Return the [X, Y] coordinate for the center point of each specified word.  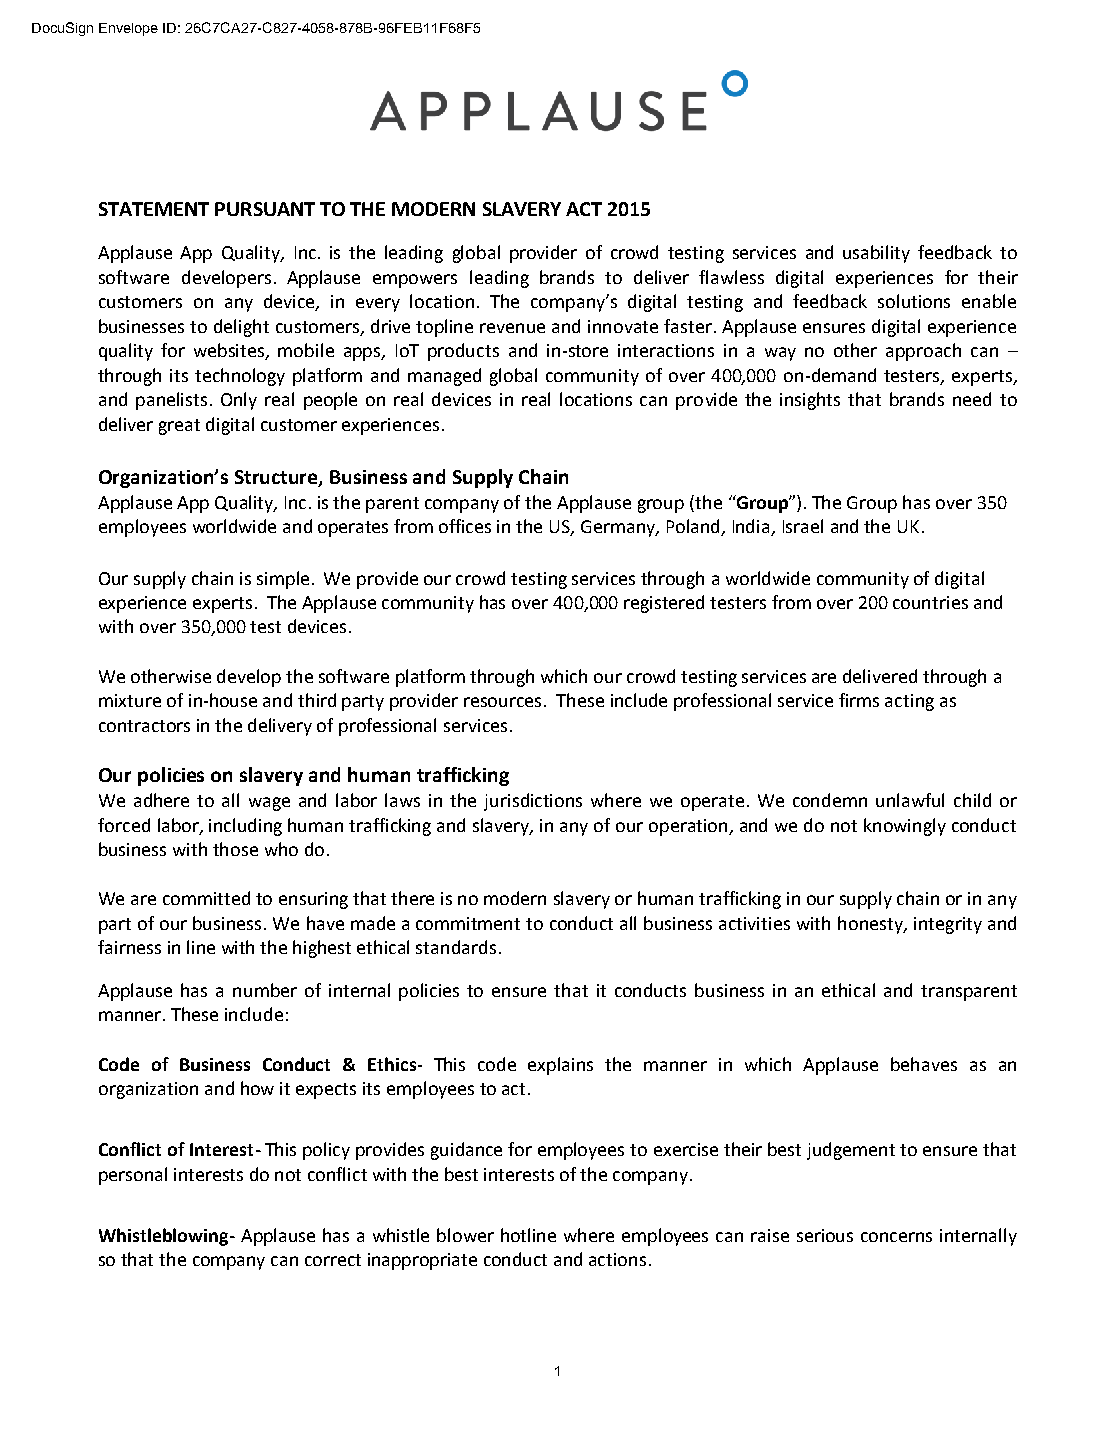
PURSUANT [265, 209]
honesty [871, 925]
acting [909, 702]
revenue [512, 328]
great [179, 427]
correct [333, 1260]
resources [502, 702]
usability [876, 254]
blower [465, 1235]
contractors [144, 726]
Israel [803, 526]
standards [456, 947]
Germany [619, 528]
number [265, 990]
